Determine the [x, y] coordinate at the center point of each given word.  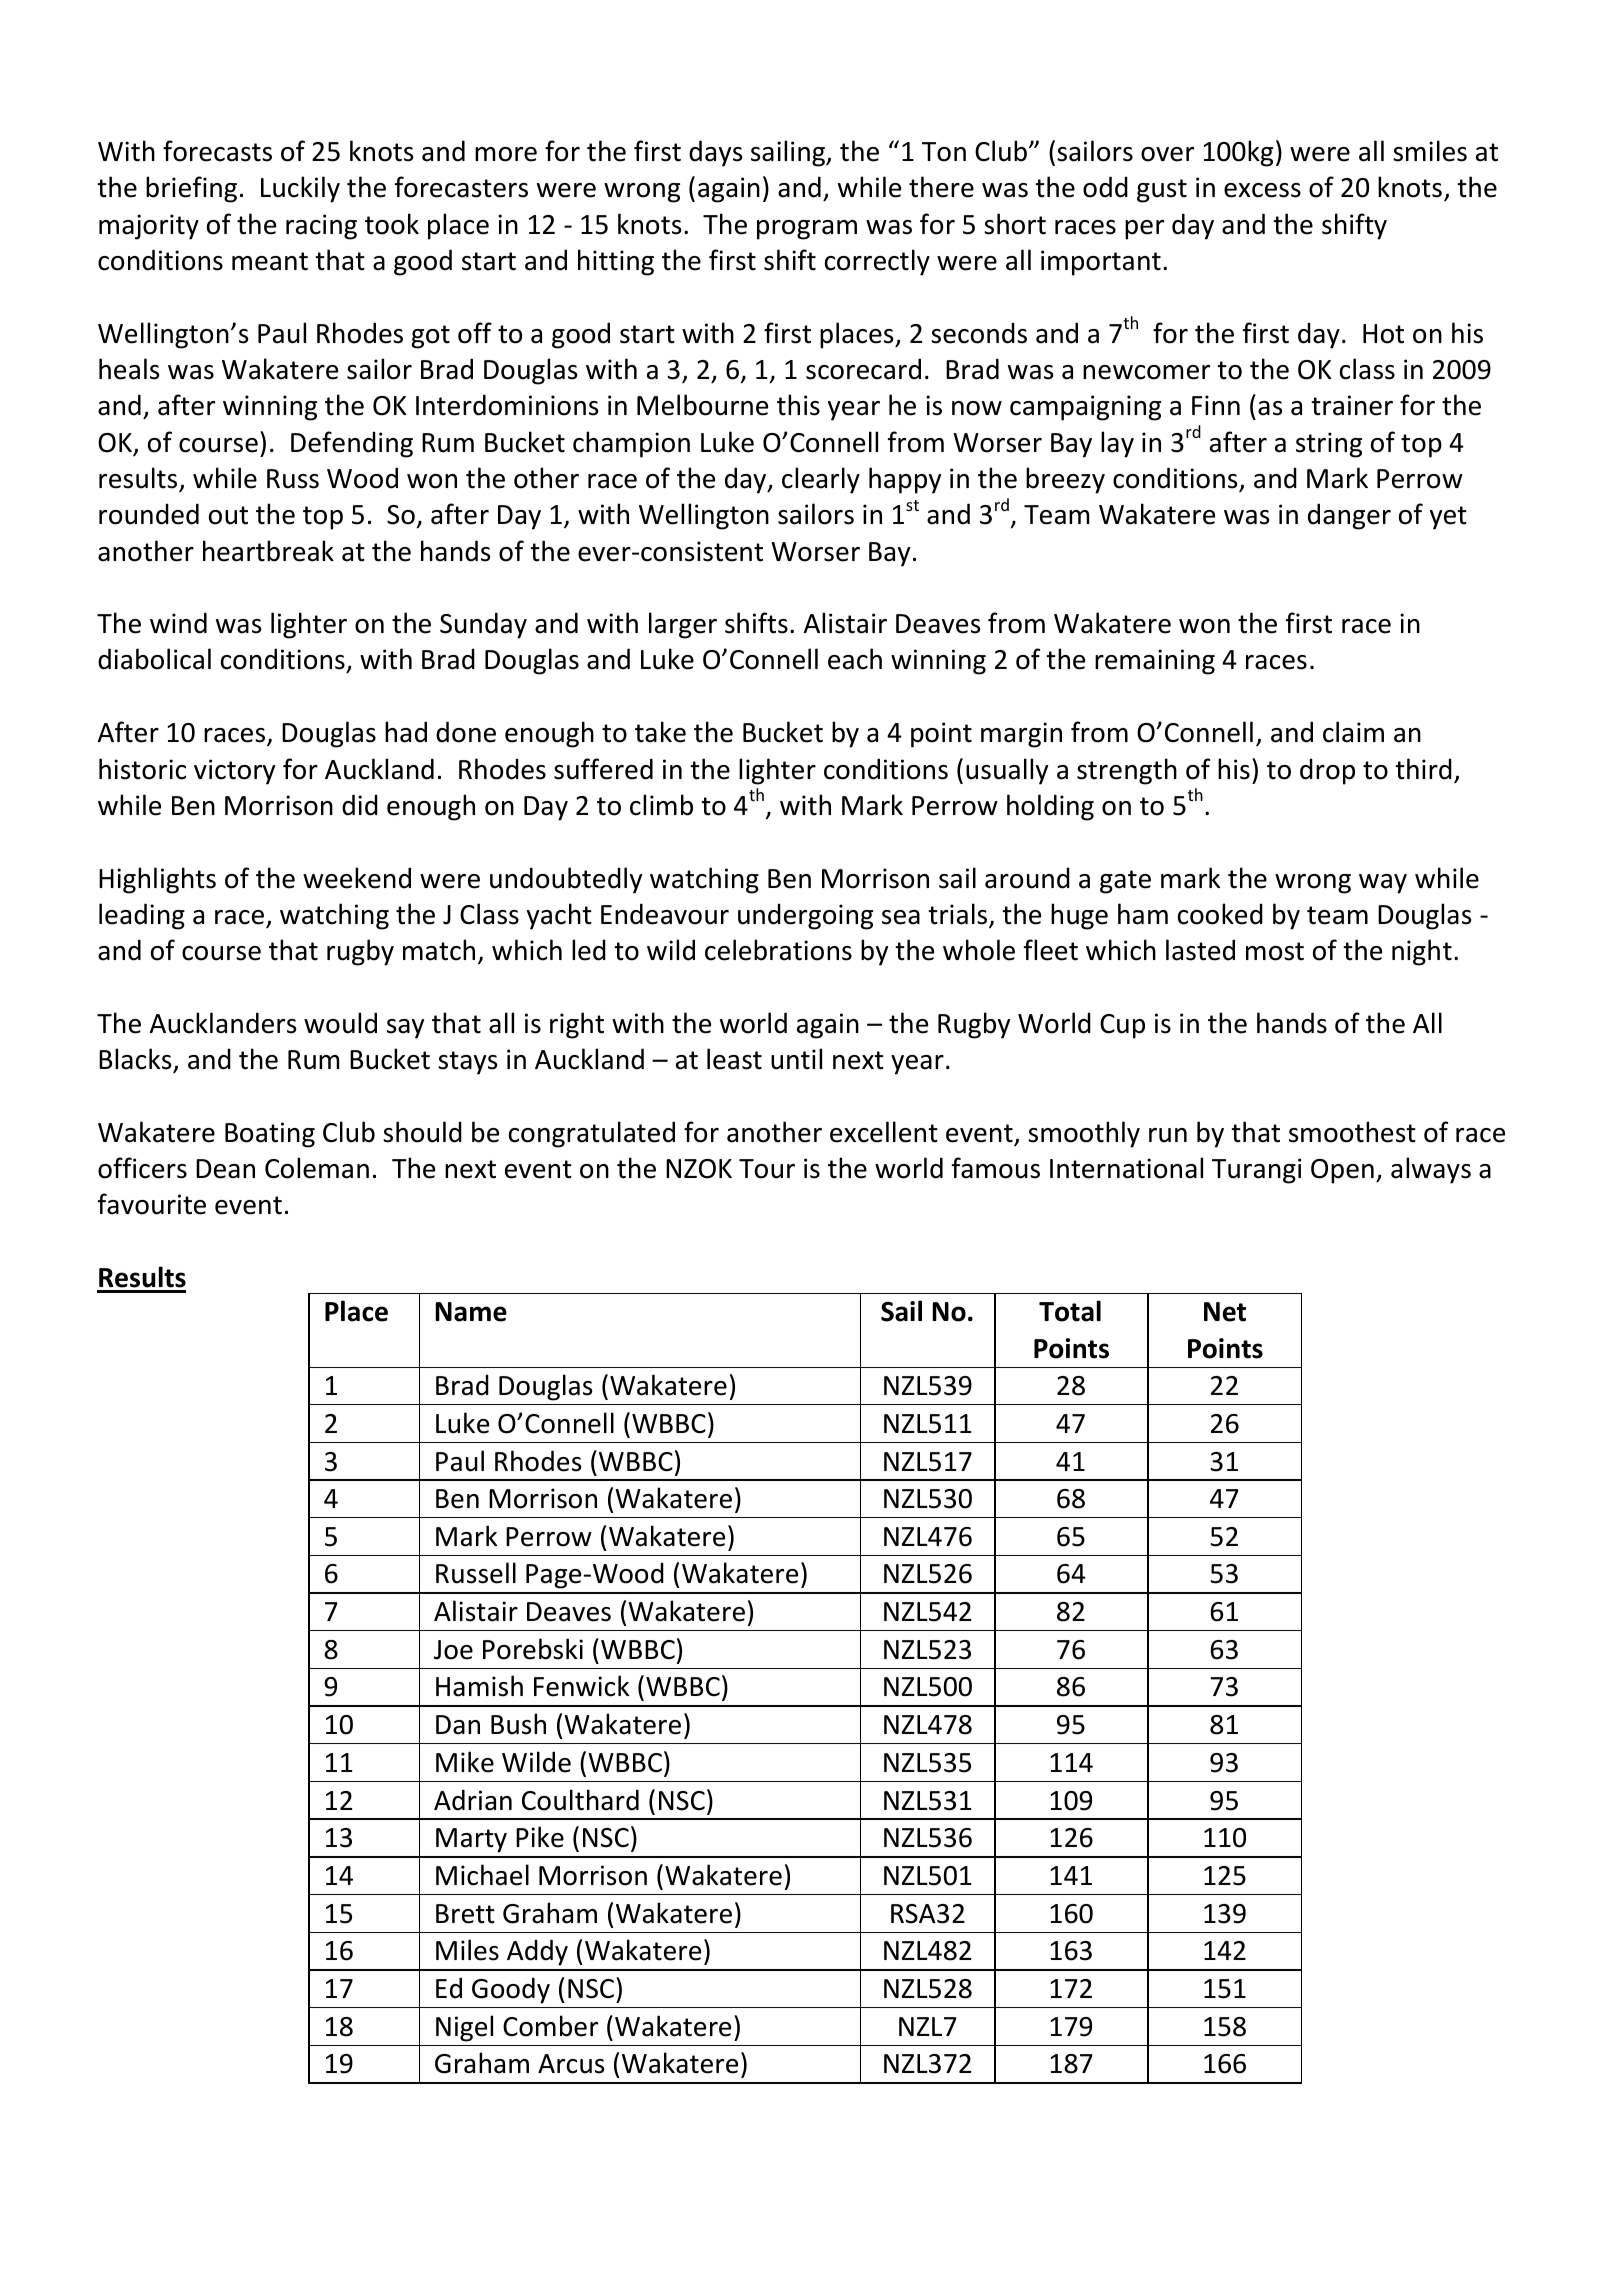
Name [471, 1312]
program [807, 230]
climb [661, 805]
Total [1070, 1311]
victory [234, 772]
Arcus [571, 2064]
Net [1225, 1312]
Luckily [300, 189]
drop [1327, 771]
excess [1262, 190]
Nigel [464, 2028]
